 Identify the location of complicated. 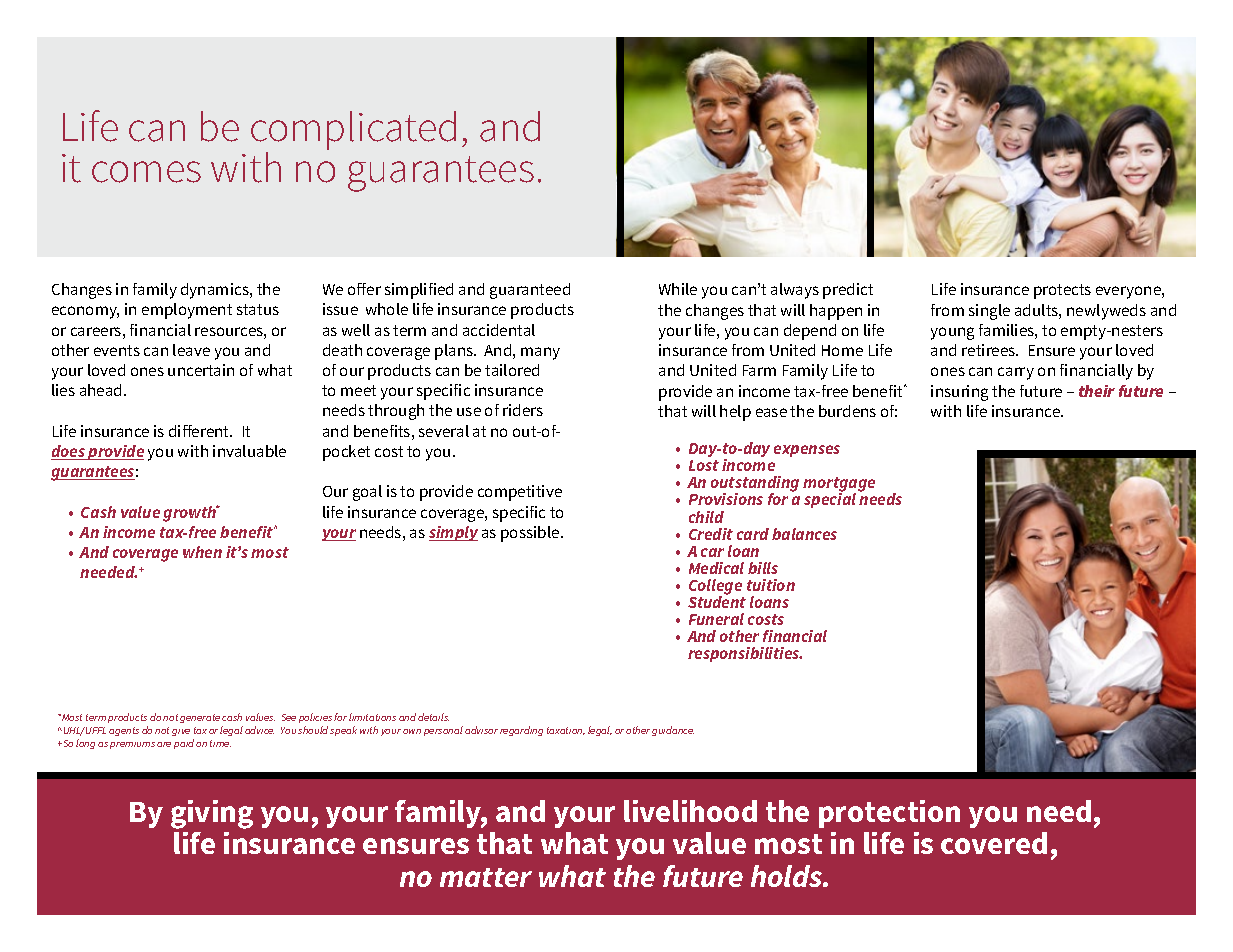
(353, 132).
